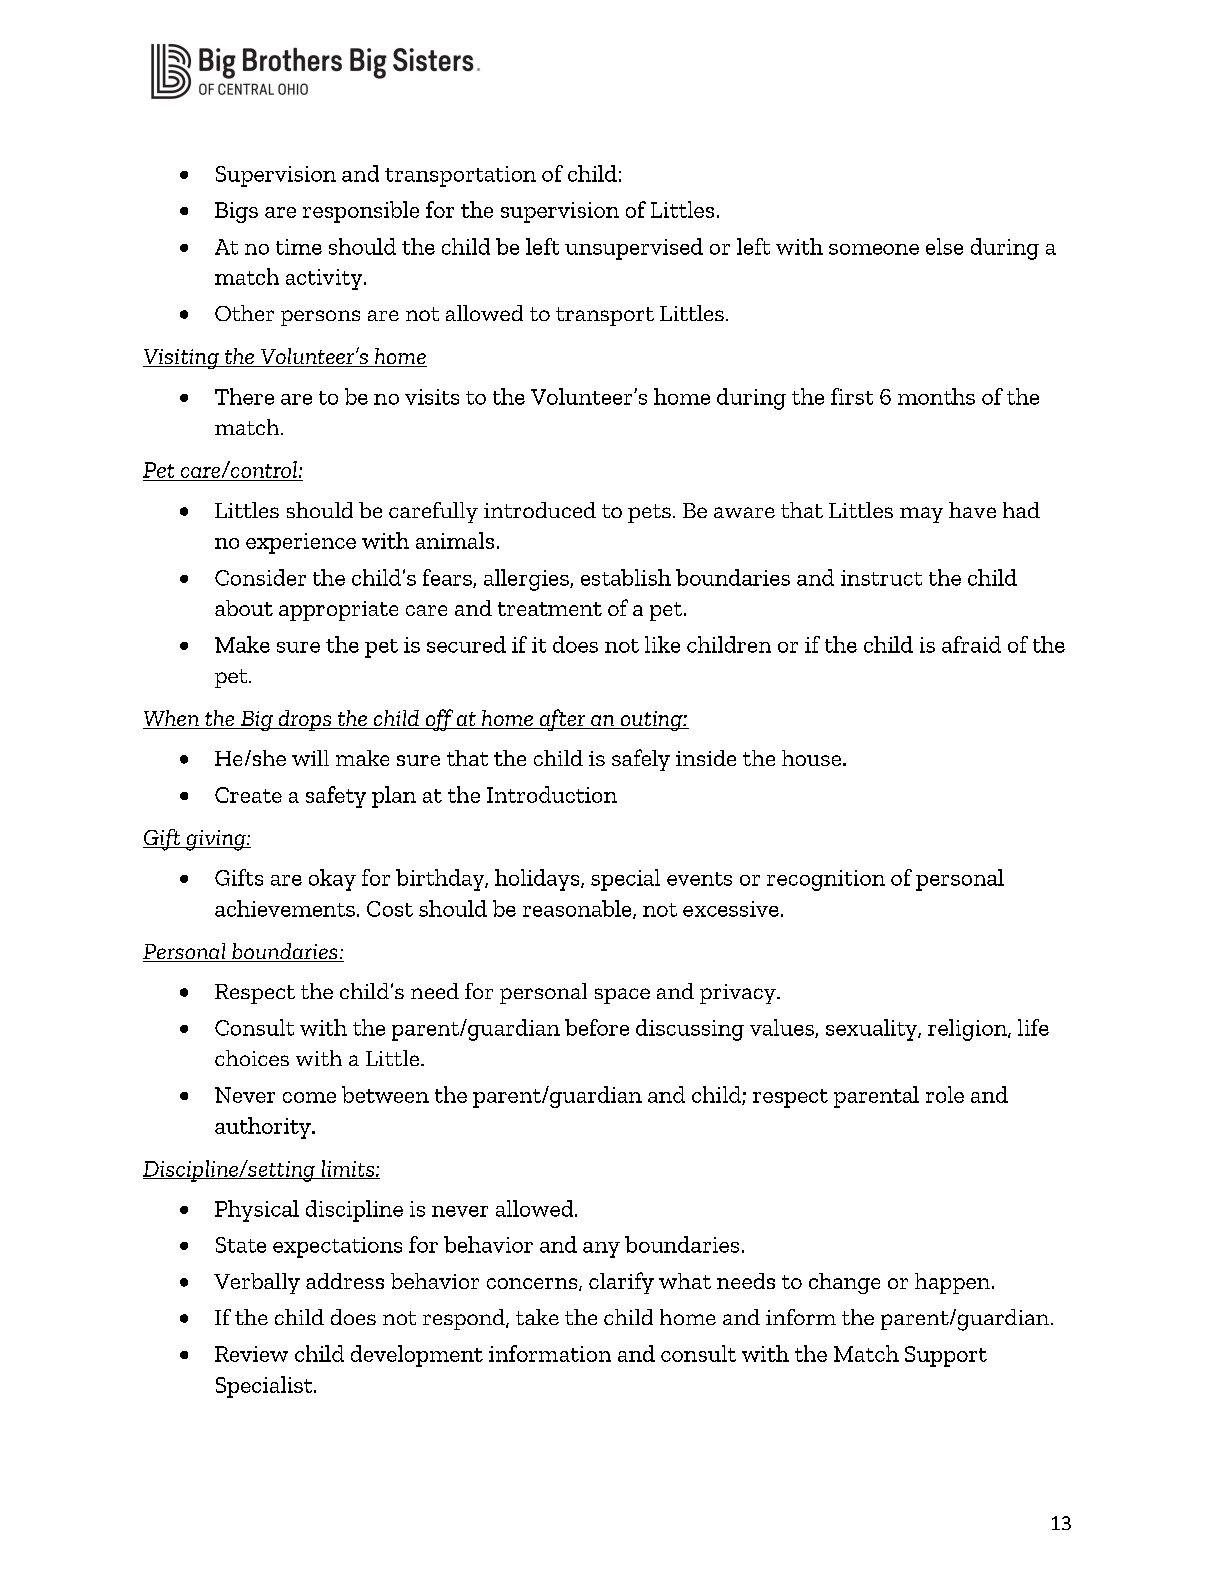 The width and height of the document is (1215, 1572). What do you see at coordinates (252, 1058) in the document?
I see `choices` at bounding box center [252, 1058].
